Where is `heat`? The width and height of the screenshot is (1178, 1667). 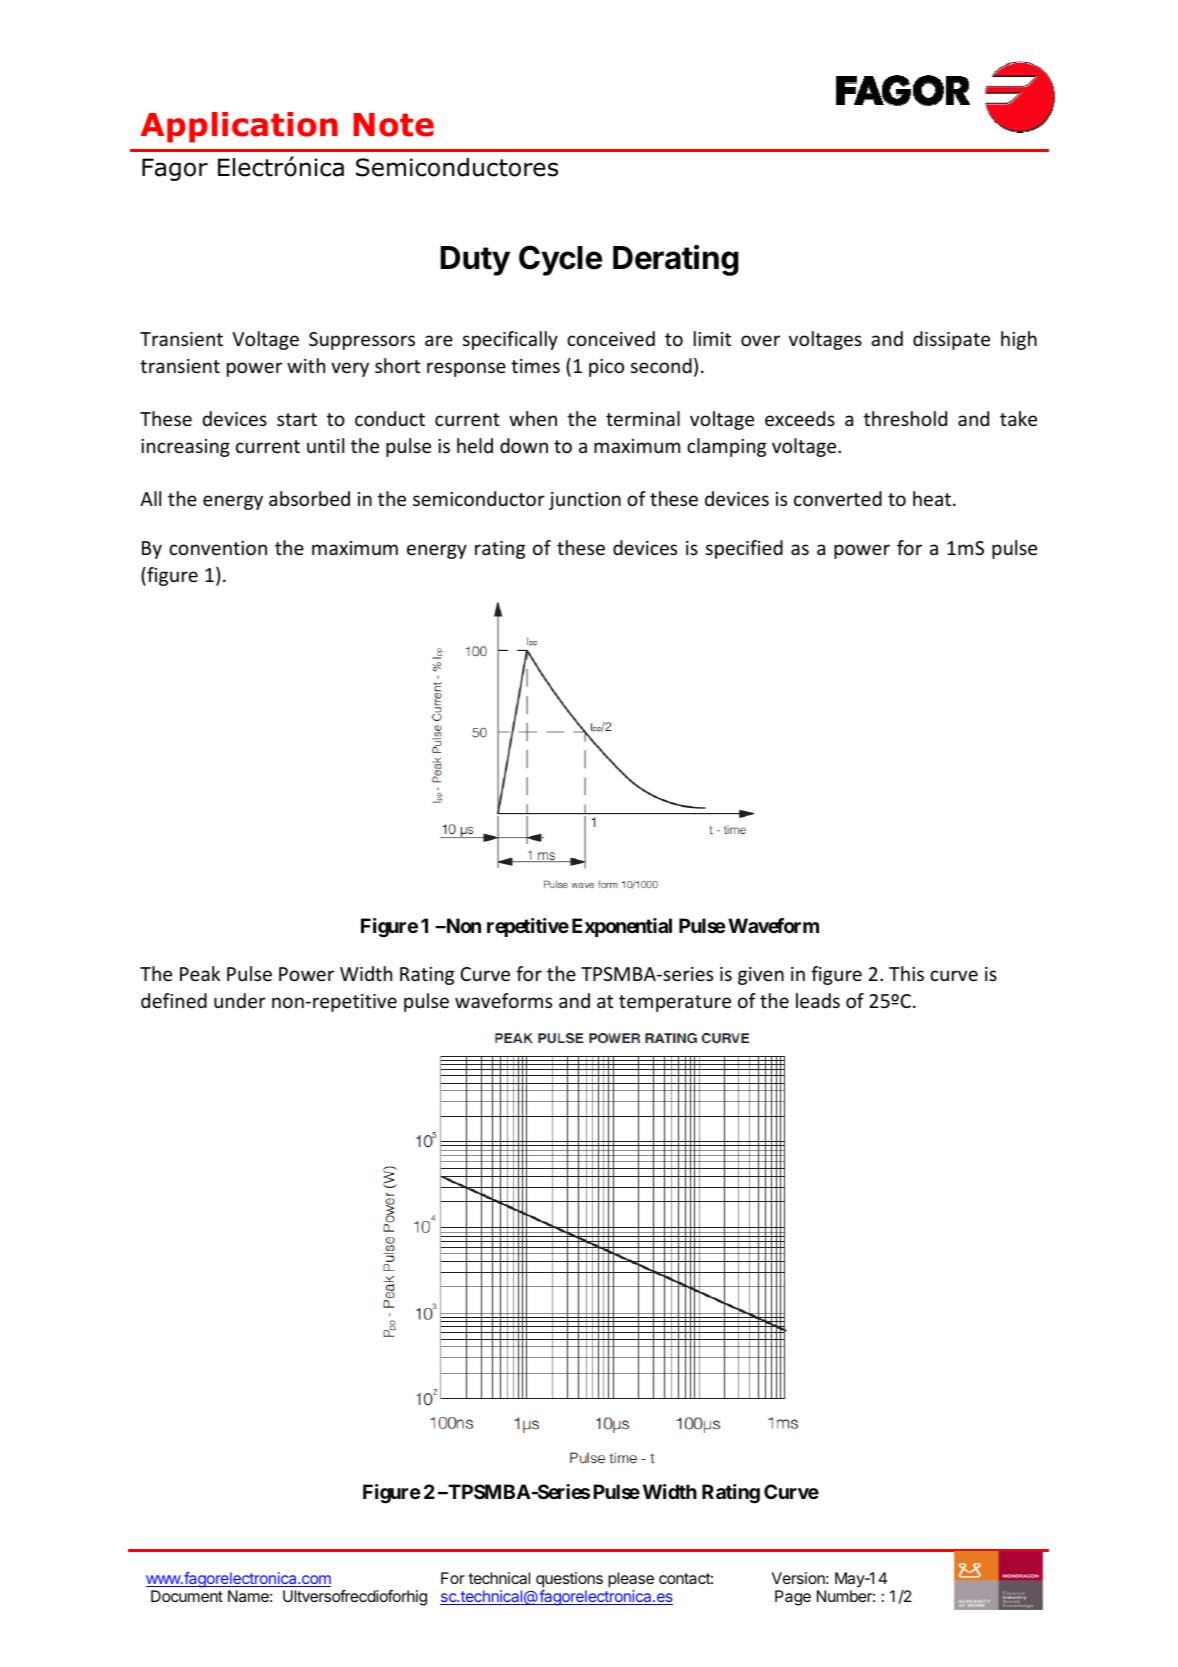
heat is located at coordinates (932, 498).
